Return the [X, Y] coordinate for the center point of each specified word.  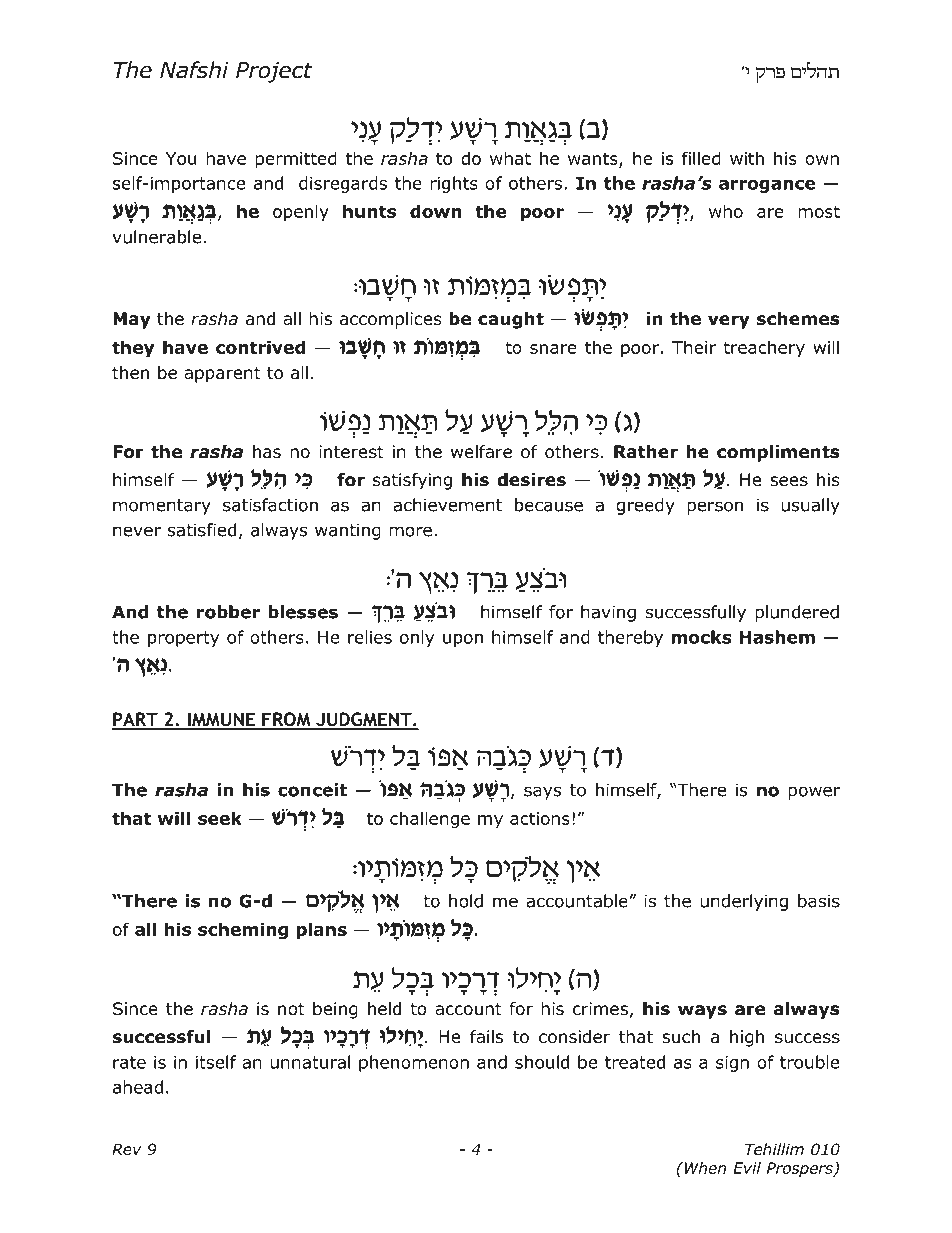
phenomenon [414, 1063]
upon [463, 640]
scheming [243, 931]
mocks [701, 637]
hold [466, 901]
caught [511, 320]
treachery [764, 349]
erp [770, 75]
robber [228, 612]
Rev [126, 1149]
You [181, 158]
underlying [744, 902]
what [510, 158]
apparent [222, 375]
